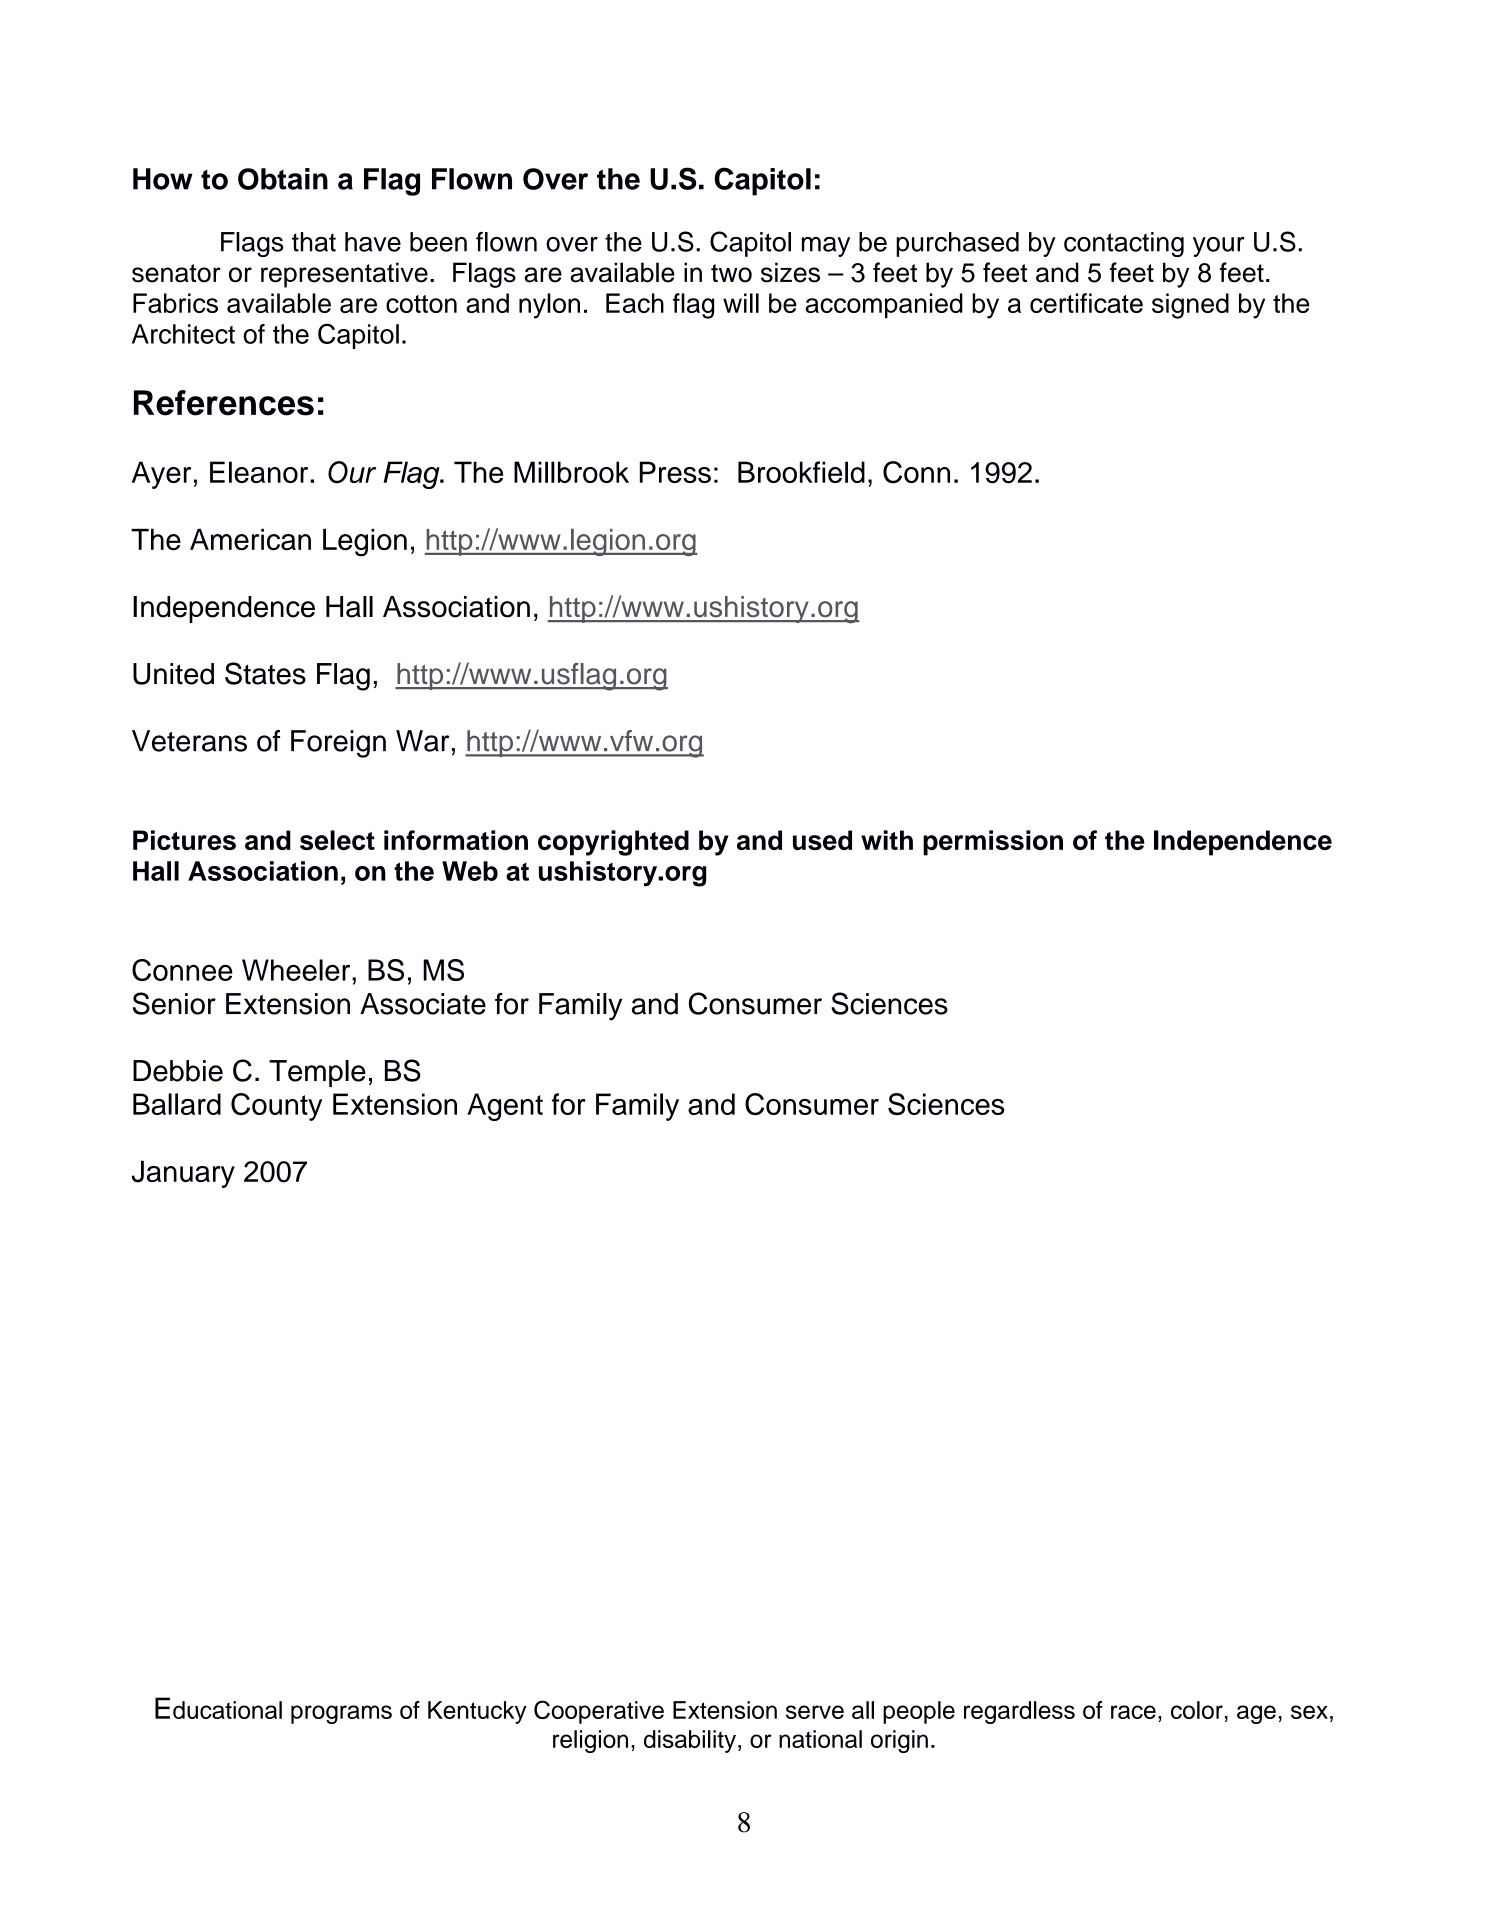 The height and width of the page is (1926, 1488). I want to click on with, so click(887, 840).
